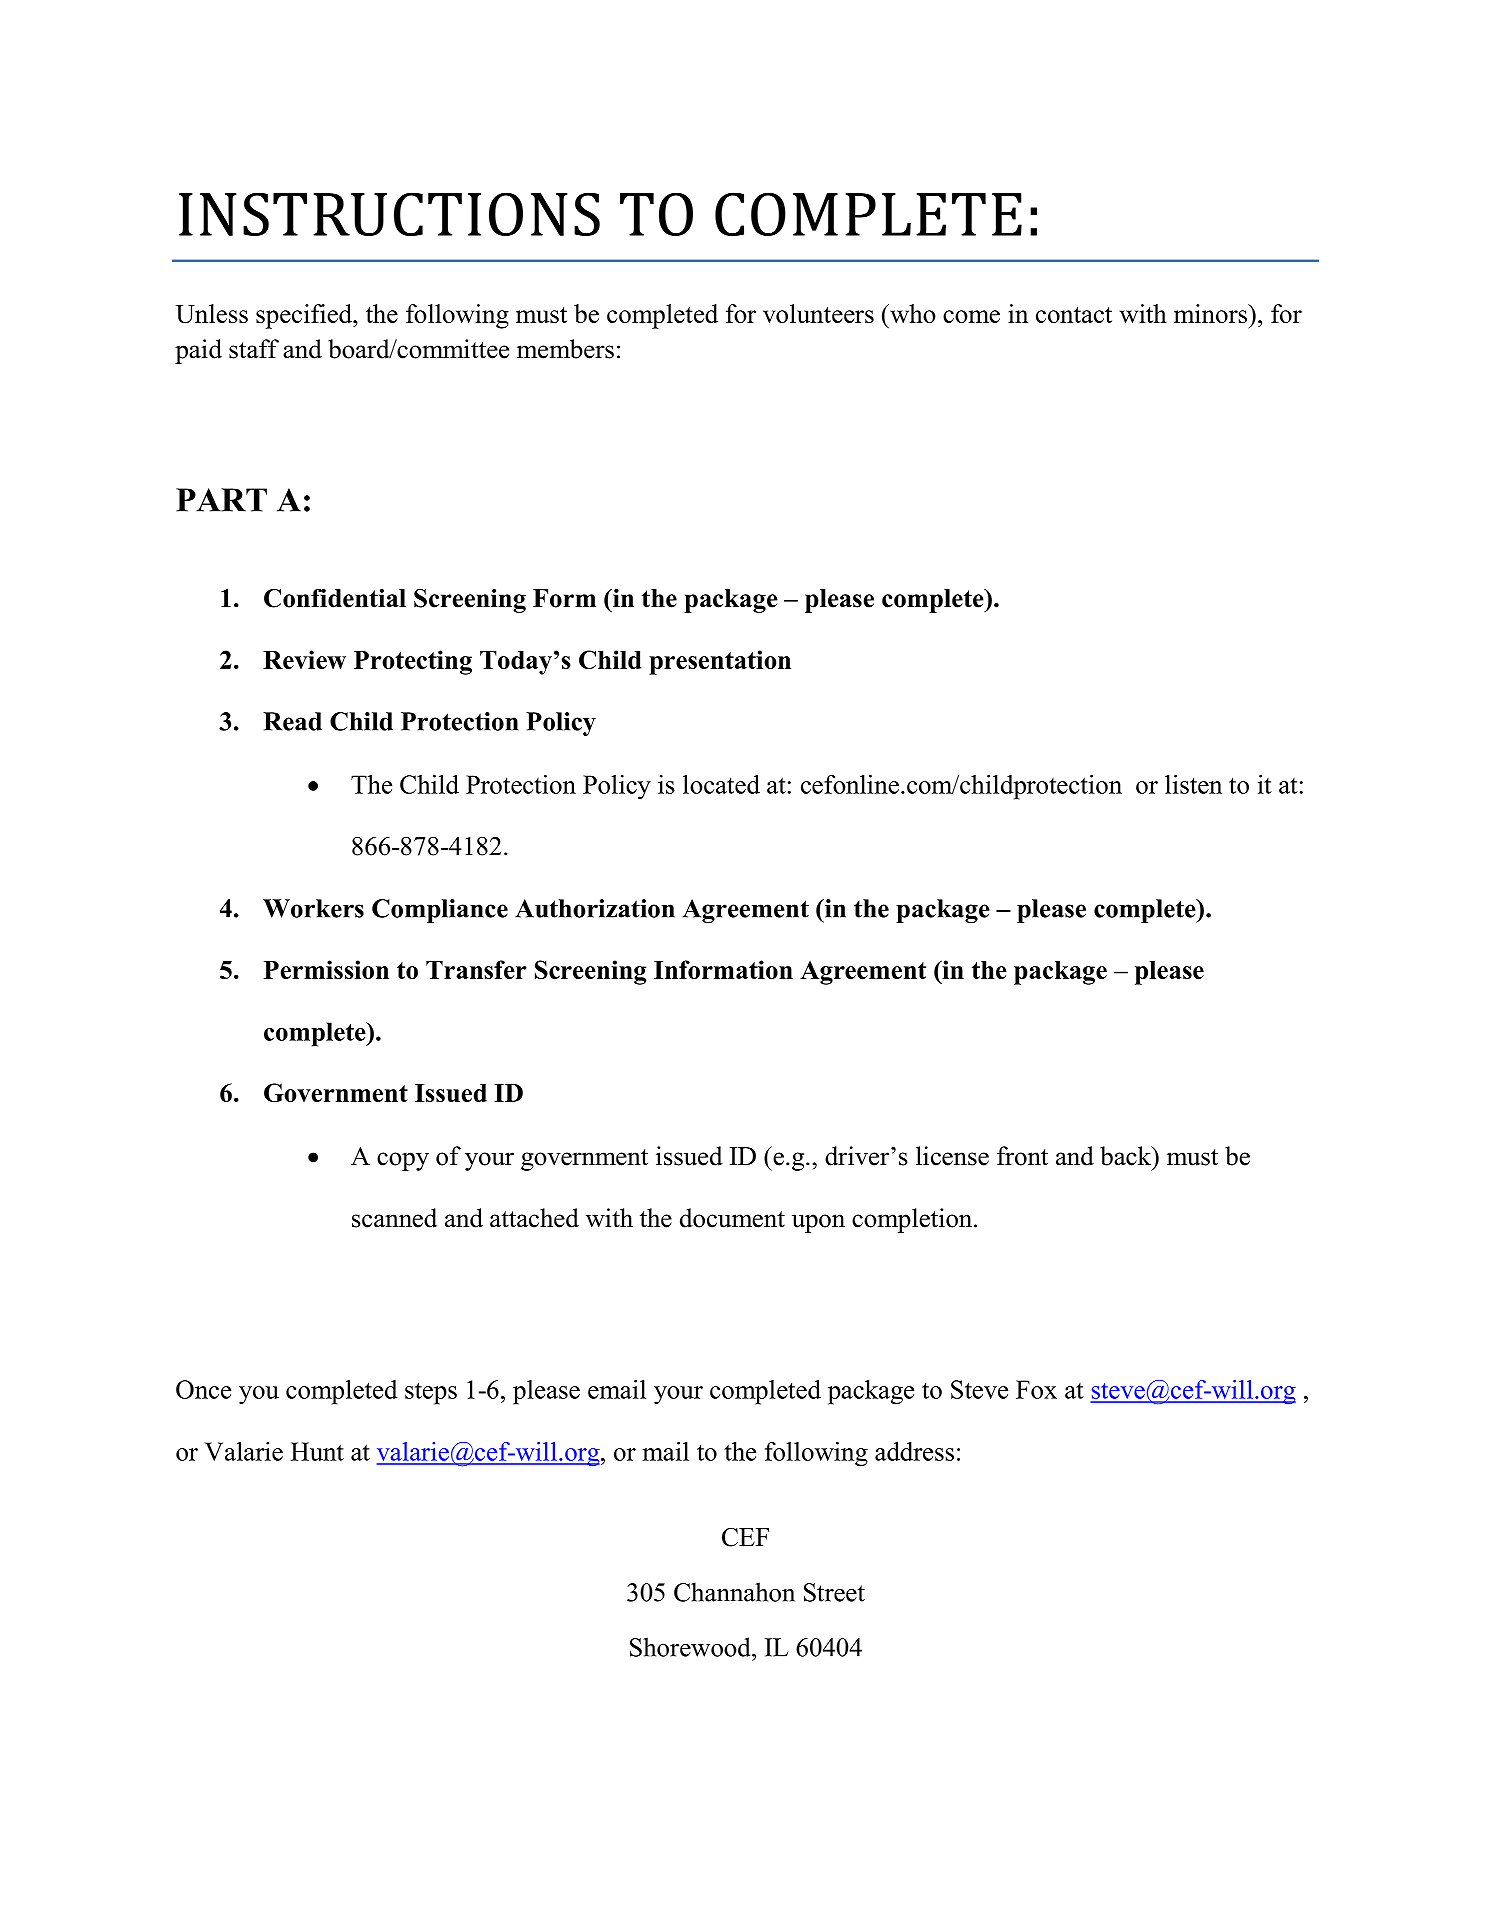  I want to click on Permission, so click(326, 969).
